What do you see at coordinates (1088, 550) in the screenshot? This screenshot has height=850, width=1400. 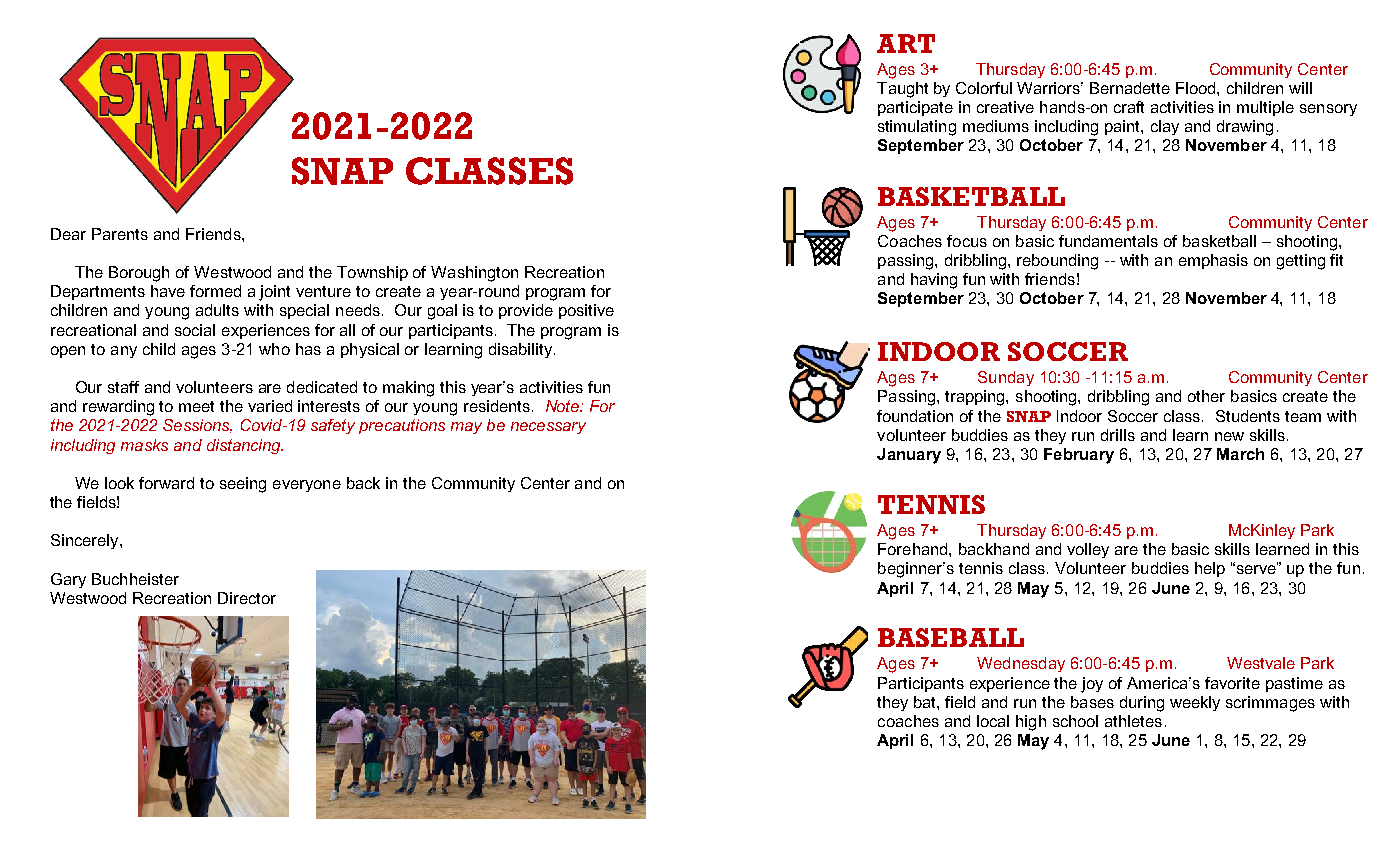 I see `volley` at bounding box center [1088, 550].
